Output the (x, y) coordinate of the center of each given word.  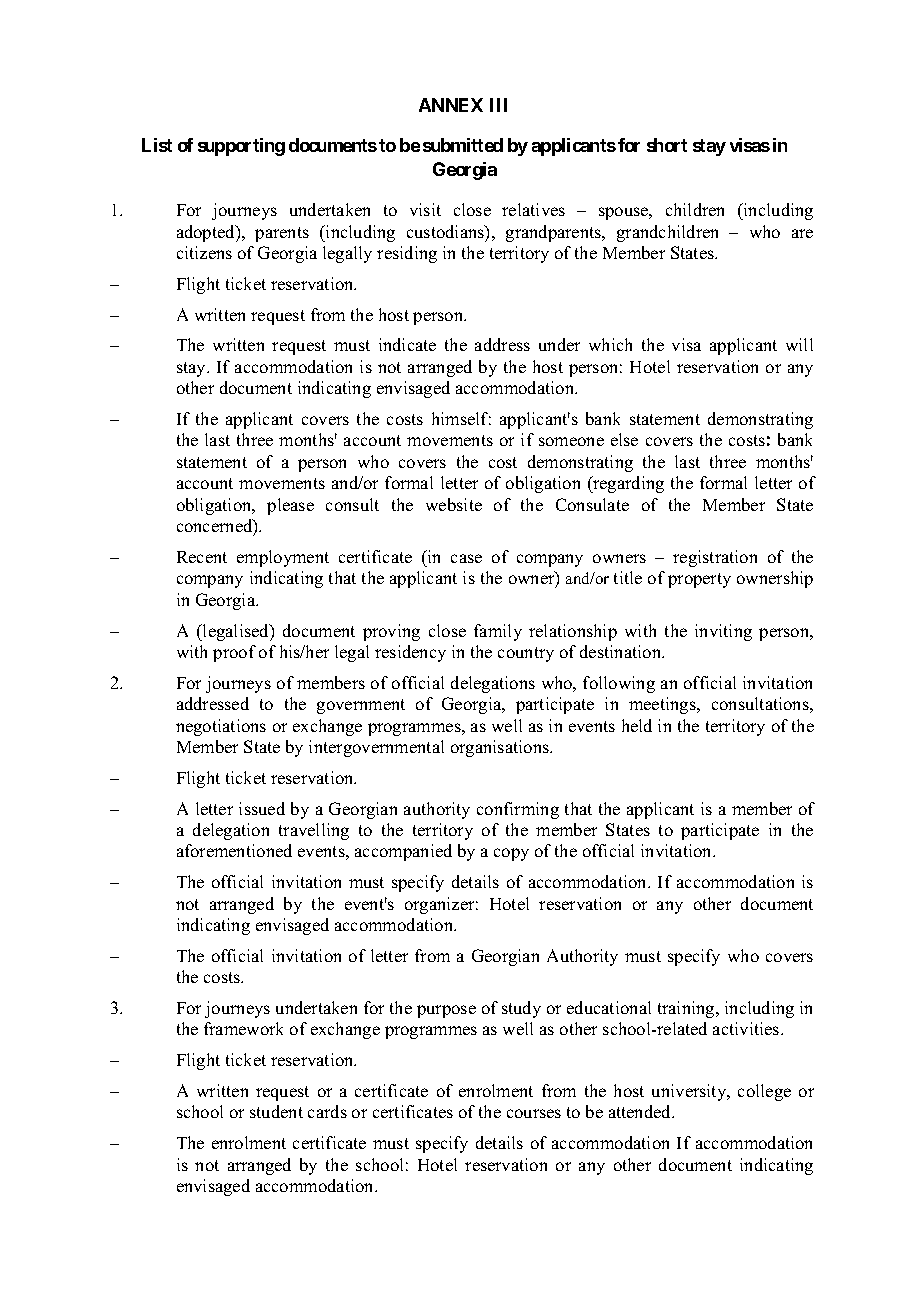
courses (534, 1113)
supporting (241, 147)
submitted (463, 145)
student (276, 1111)
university (690, 1092)
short (667, 145)
